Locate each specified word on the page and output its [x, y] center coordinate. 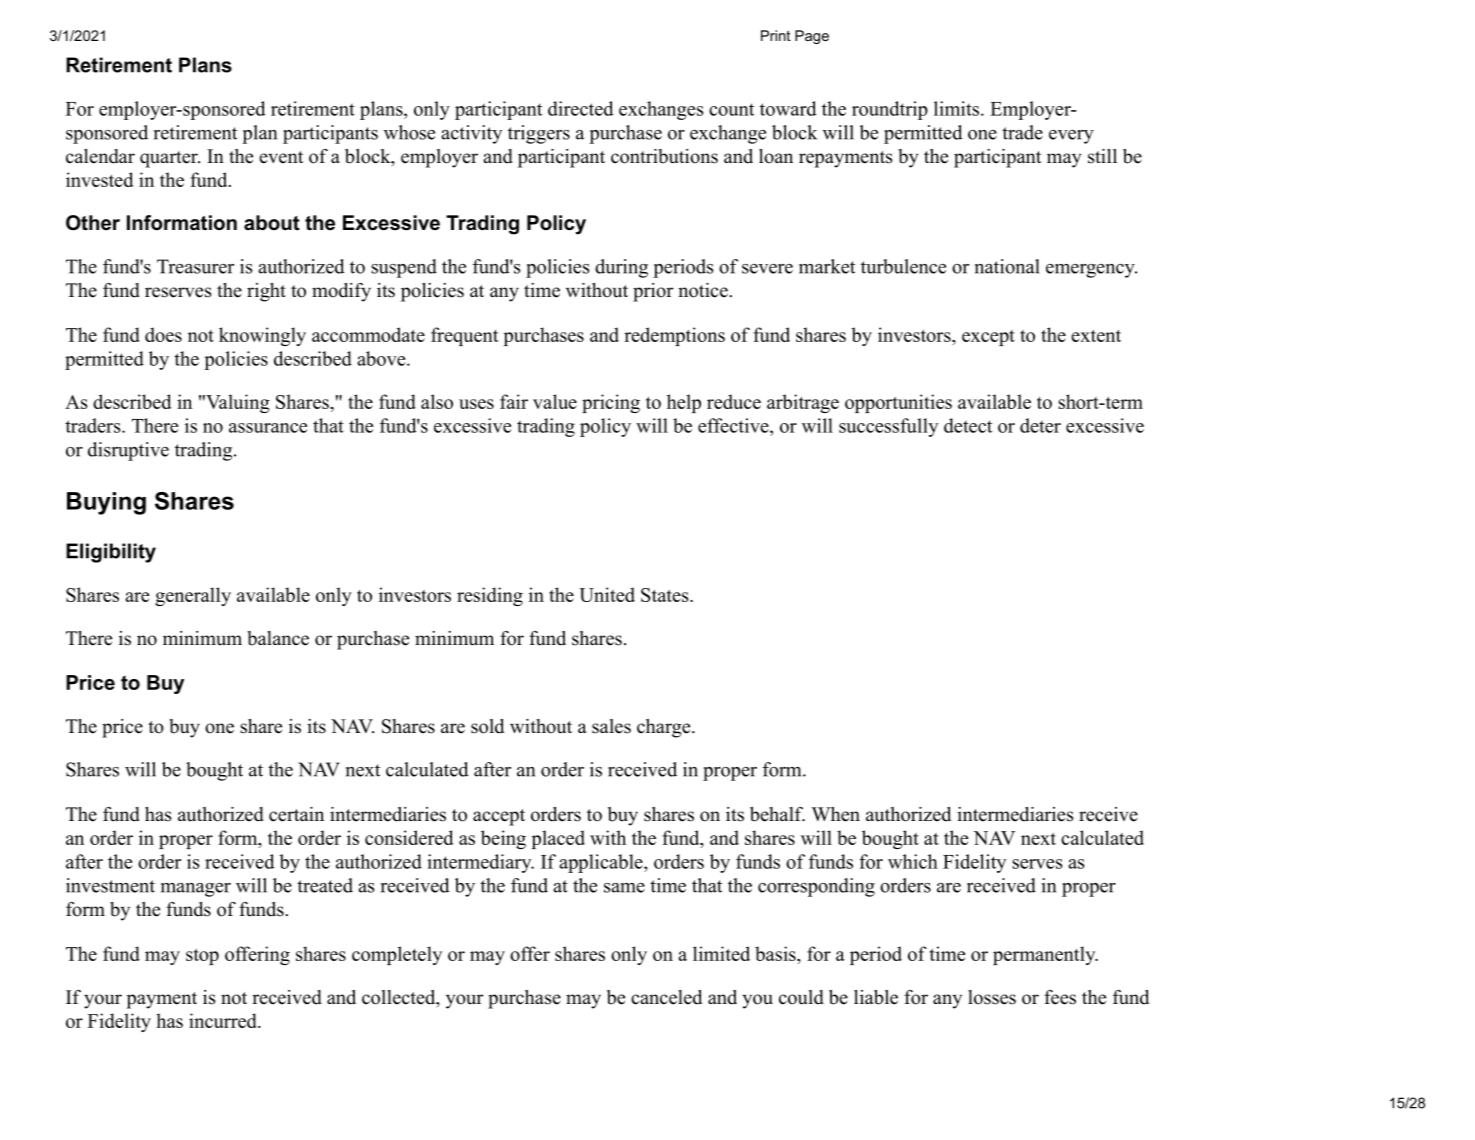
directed [581, 108]
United [607, 594]
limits [956, 108]
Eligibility [111, 553]
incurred [224, 1020]
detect [968, 425]
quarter [170, 159]
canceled [666, 997]
